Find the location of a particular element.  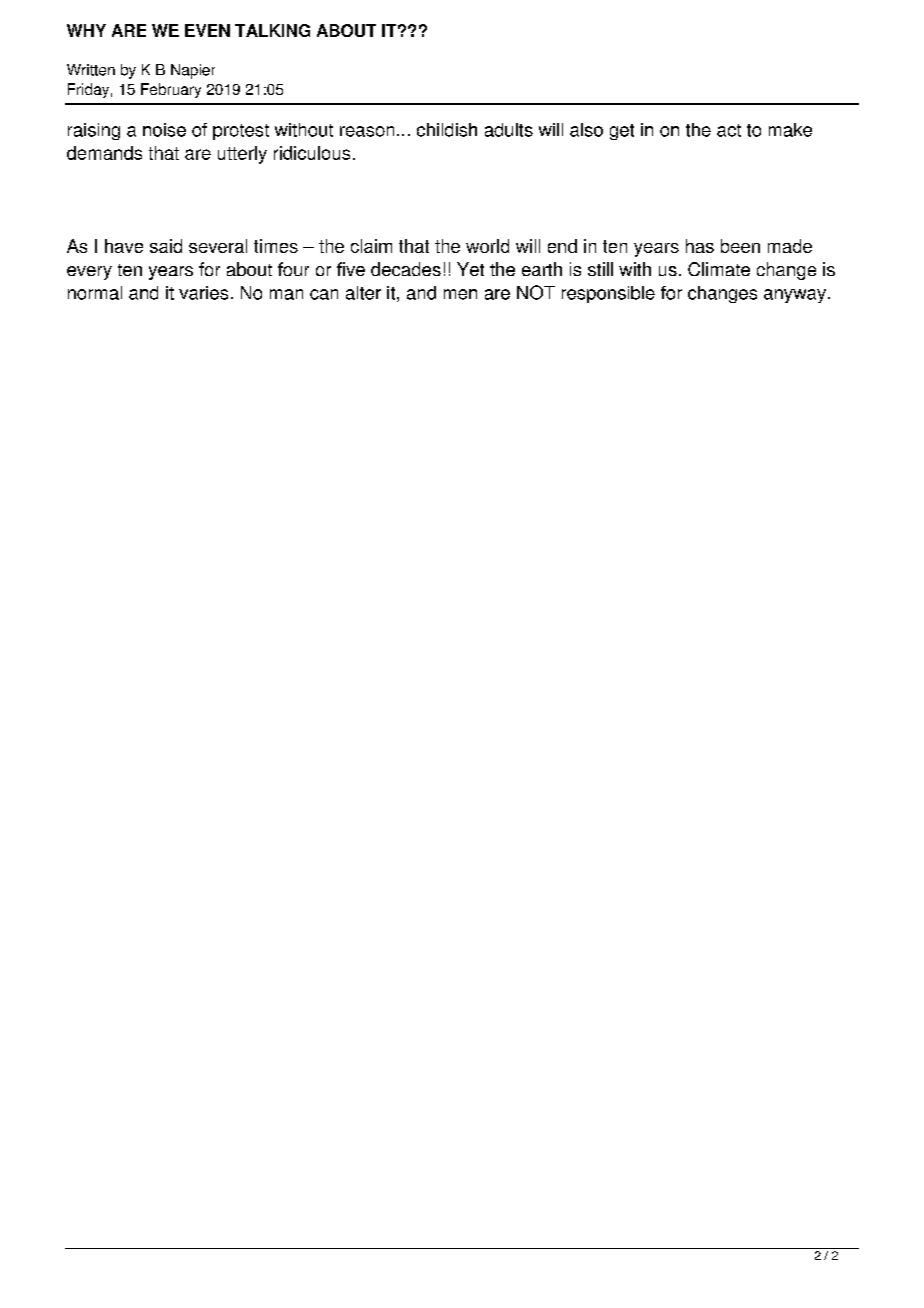

make is located at coordinates (790, 130).
